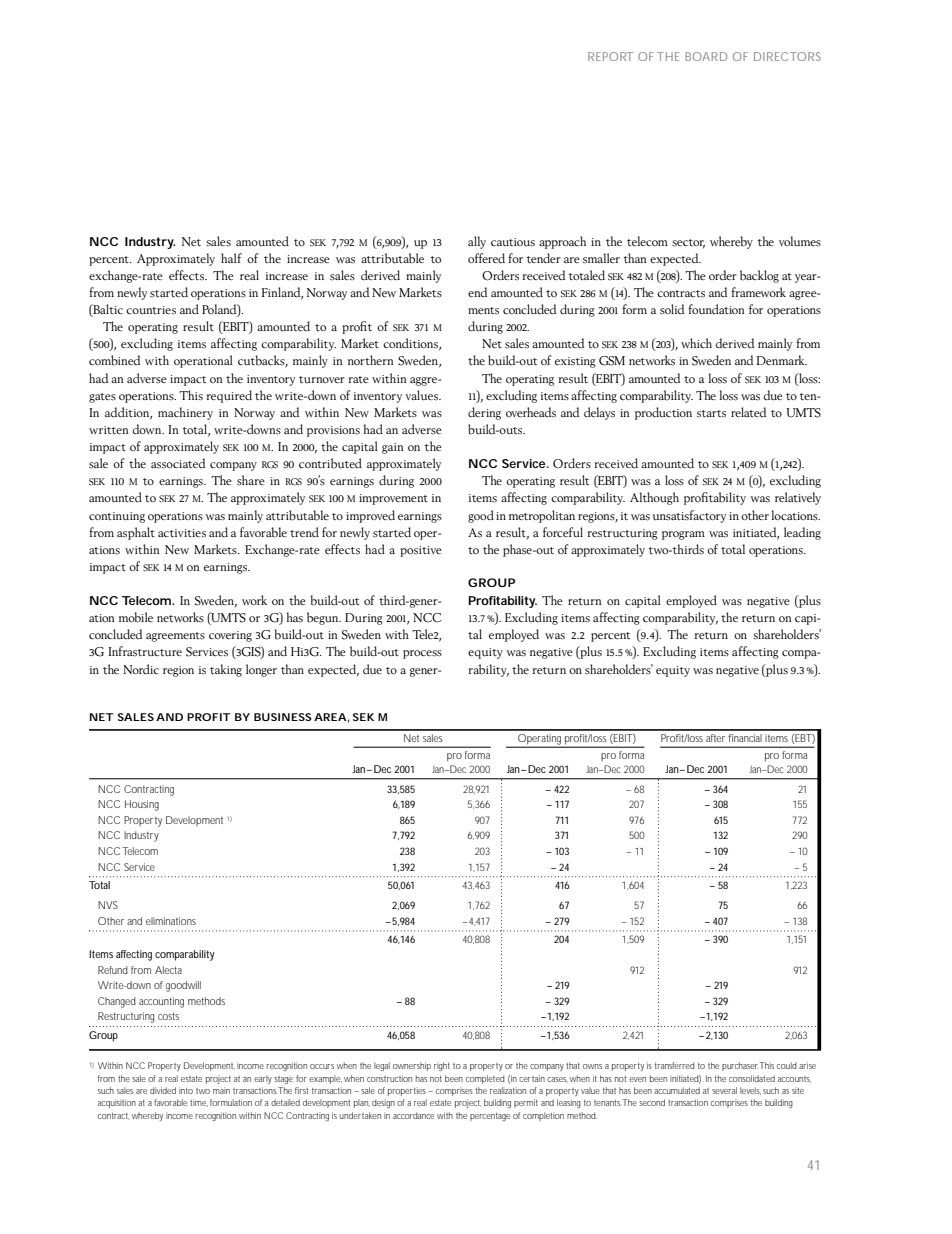 The image size is (952, 1234). Describe the element at coordinates (231, 258) in the screenshot. I see `half` at that location.
